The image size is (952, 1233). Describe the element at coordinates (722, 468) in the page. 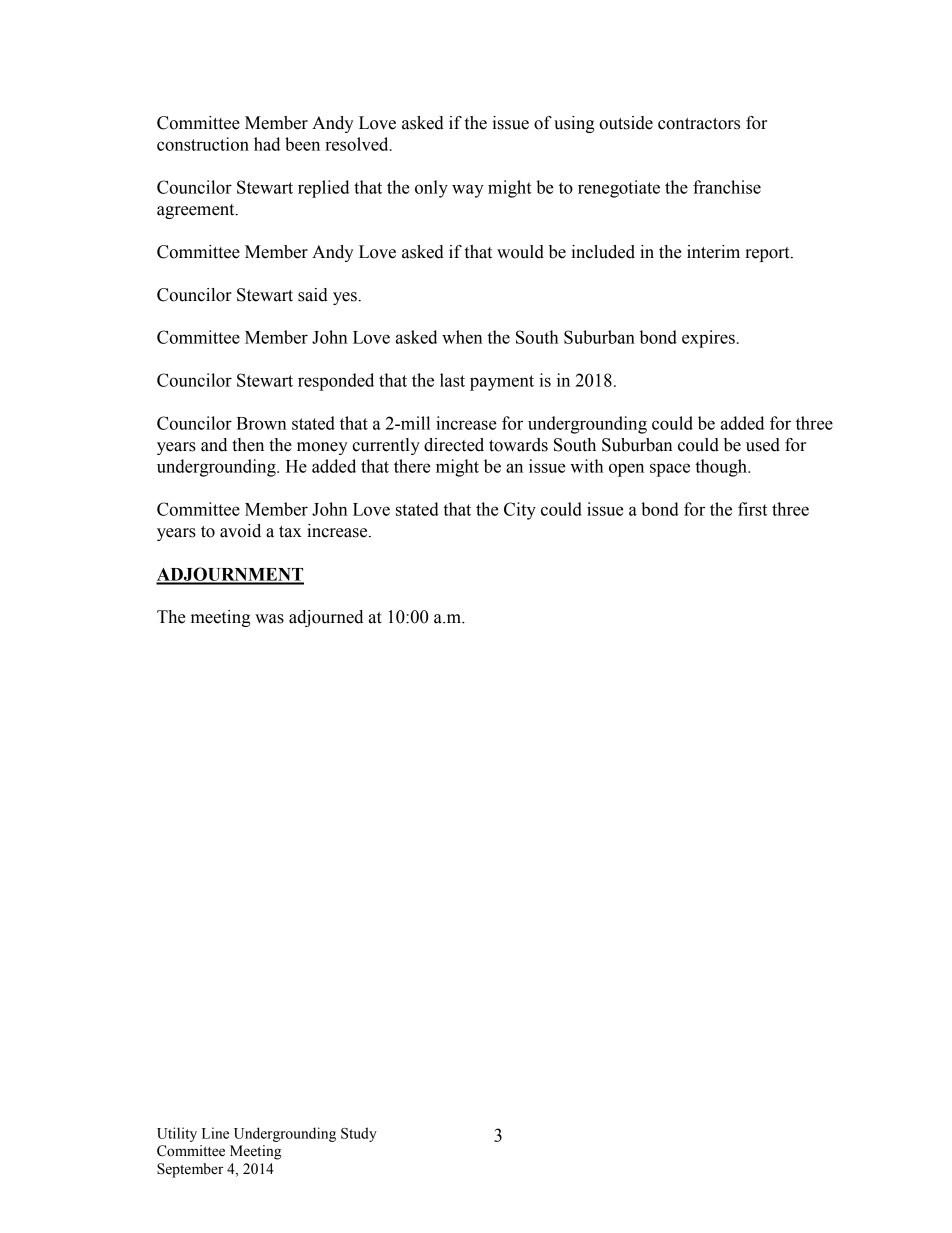

I see `though` at that location.
